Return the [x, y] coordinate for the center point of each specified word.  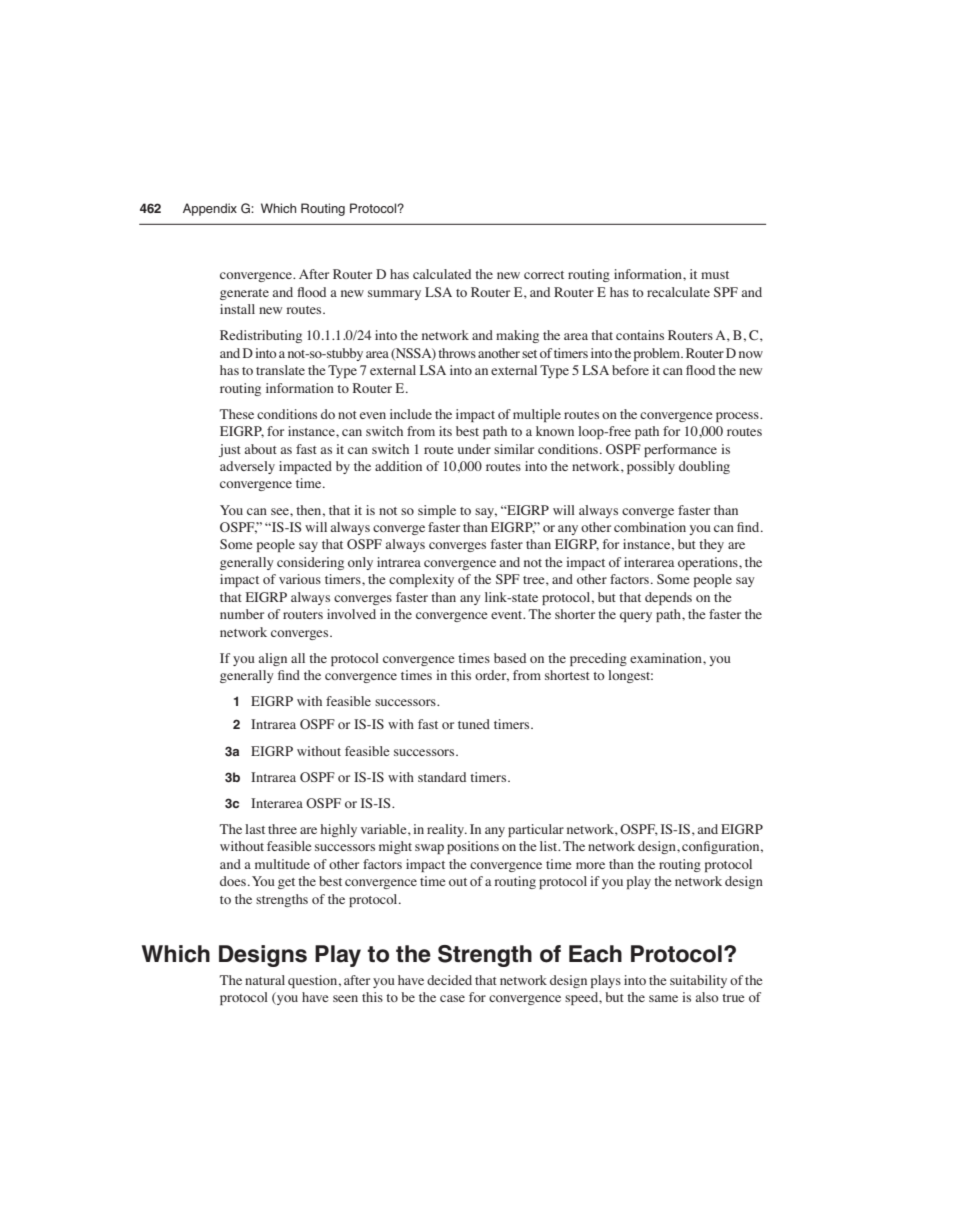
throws [457, 353]
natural [265, 980]
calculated [442, 274]
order [492, 676]
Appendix [210, 209]
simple [437, 511]
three [282, 829]
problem [658, 354]
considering [310, 563]
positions [473, 847]
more [590, 865]
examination [667, 658]
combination [650, 527]
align [273, 659]
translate [280, 370]
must [715, 275]
